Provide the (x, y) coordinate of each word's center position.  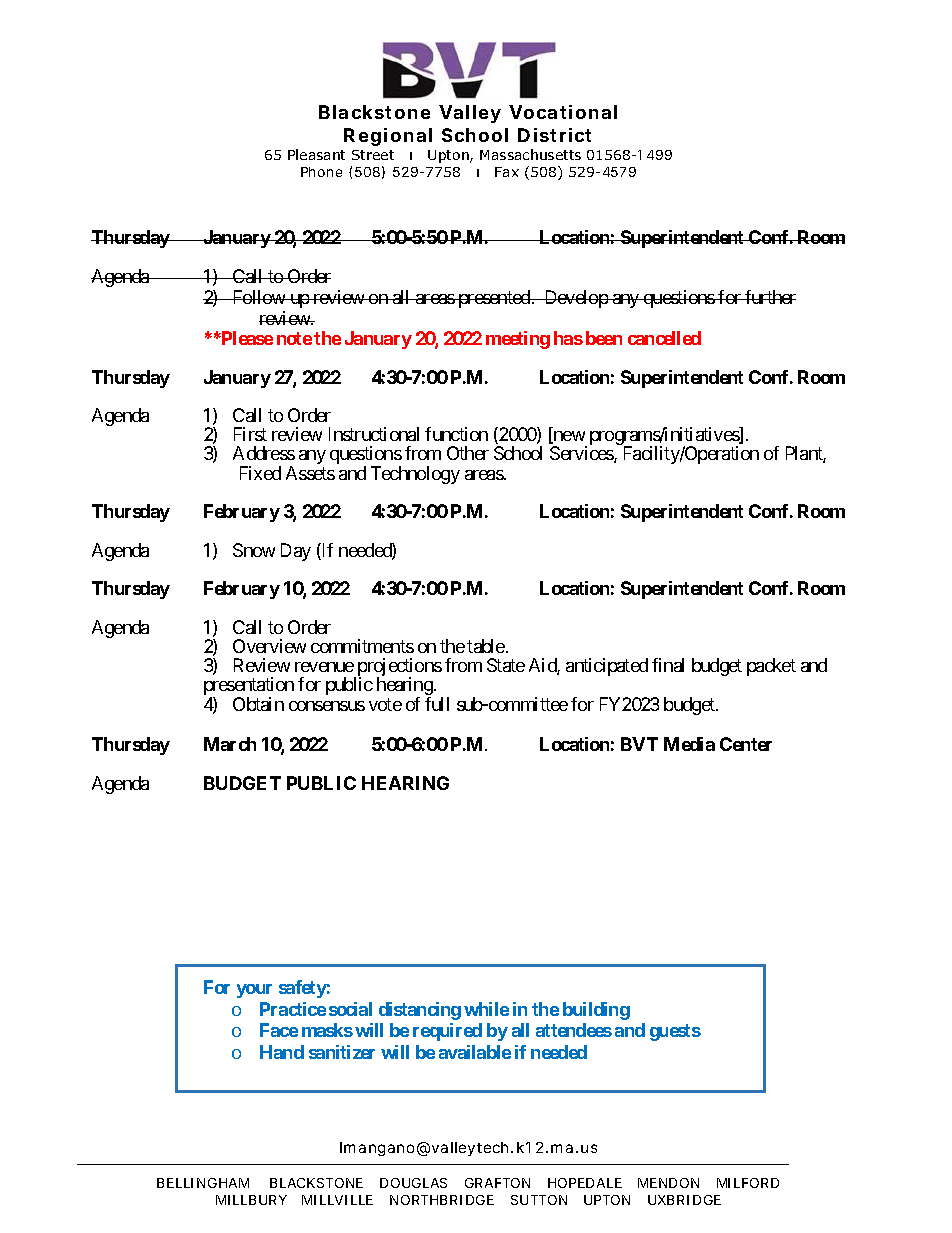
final (668, 665)
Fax (507, 172)
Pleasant (316, 154)
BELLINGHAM (203, 1183)
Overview (269, 646)
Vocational (563, 112)
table (486, 646)
